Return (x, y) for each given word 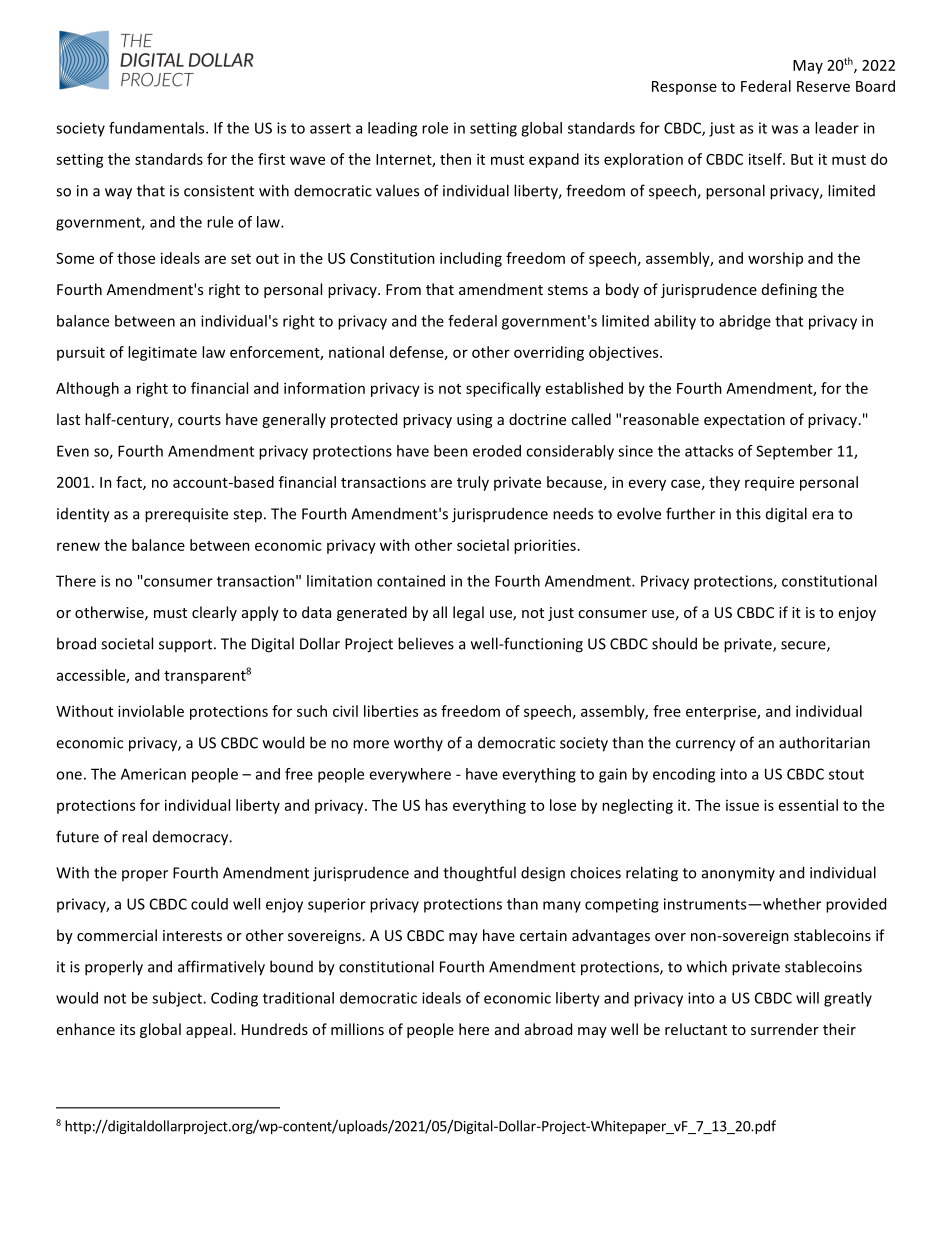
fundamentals (158, 128)
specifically (503, 389)
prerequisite (186, 515)
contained (411, 581)
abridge (745, 322)
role (435, 128)
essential (808, 805)
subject (178, 999)
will (807, 998)
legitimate (162, 353)
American (153, 774)
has (436, 805)
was (785, 129)
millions (357, 1029)
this (748, 513)
